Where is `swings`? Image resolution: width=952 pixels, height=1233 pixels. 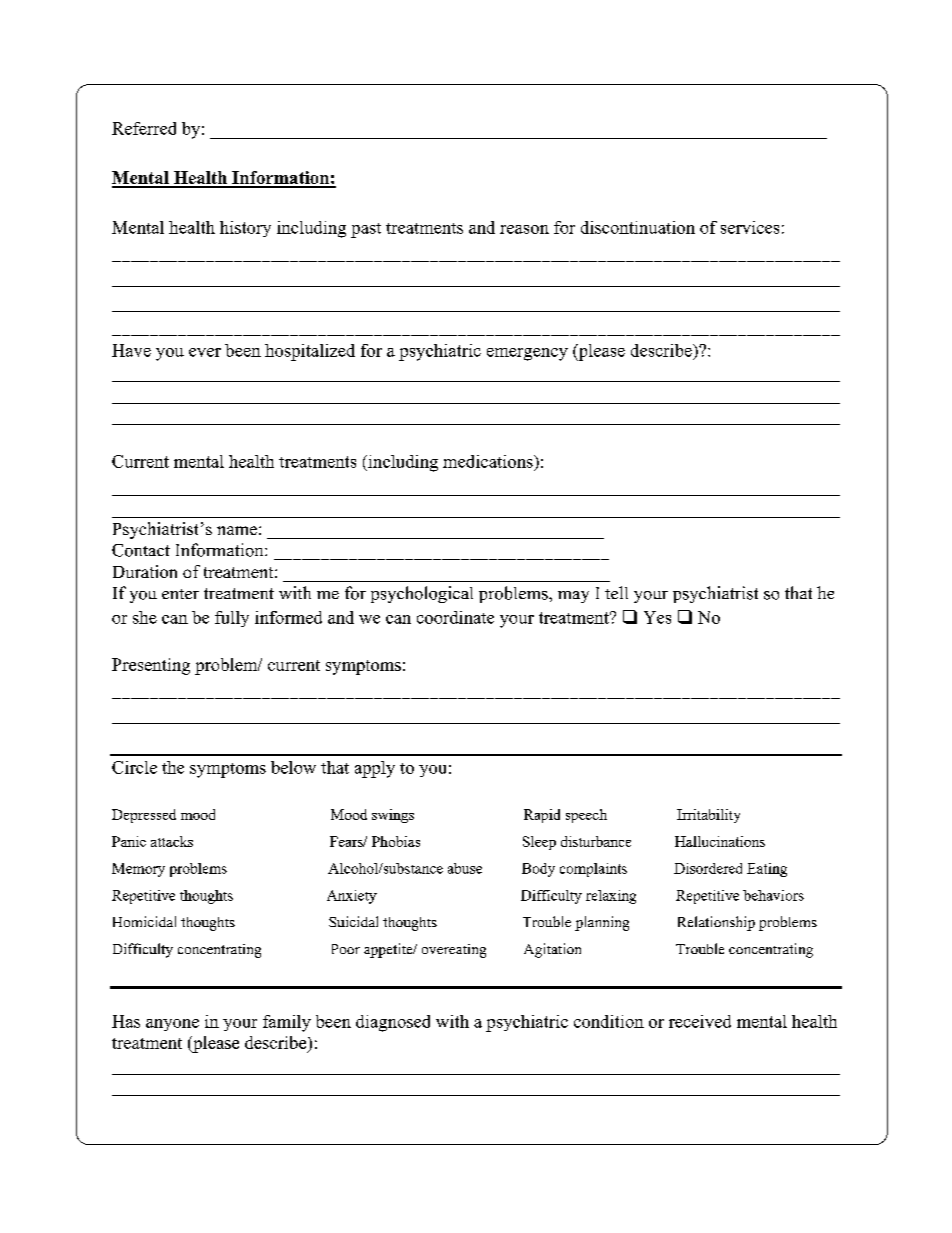
swings is located at coordinates (393, 816).
